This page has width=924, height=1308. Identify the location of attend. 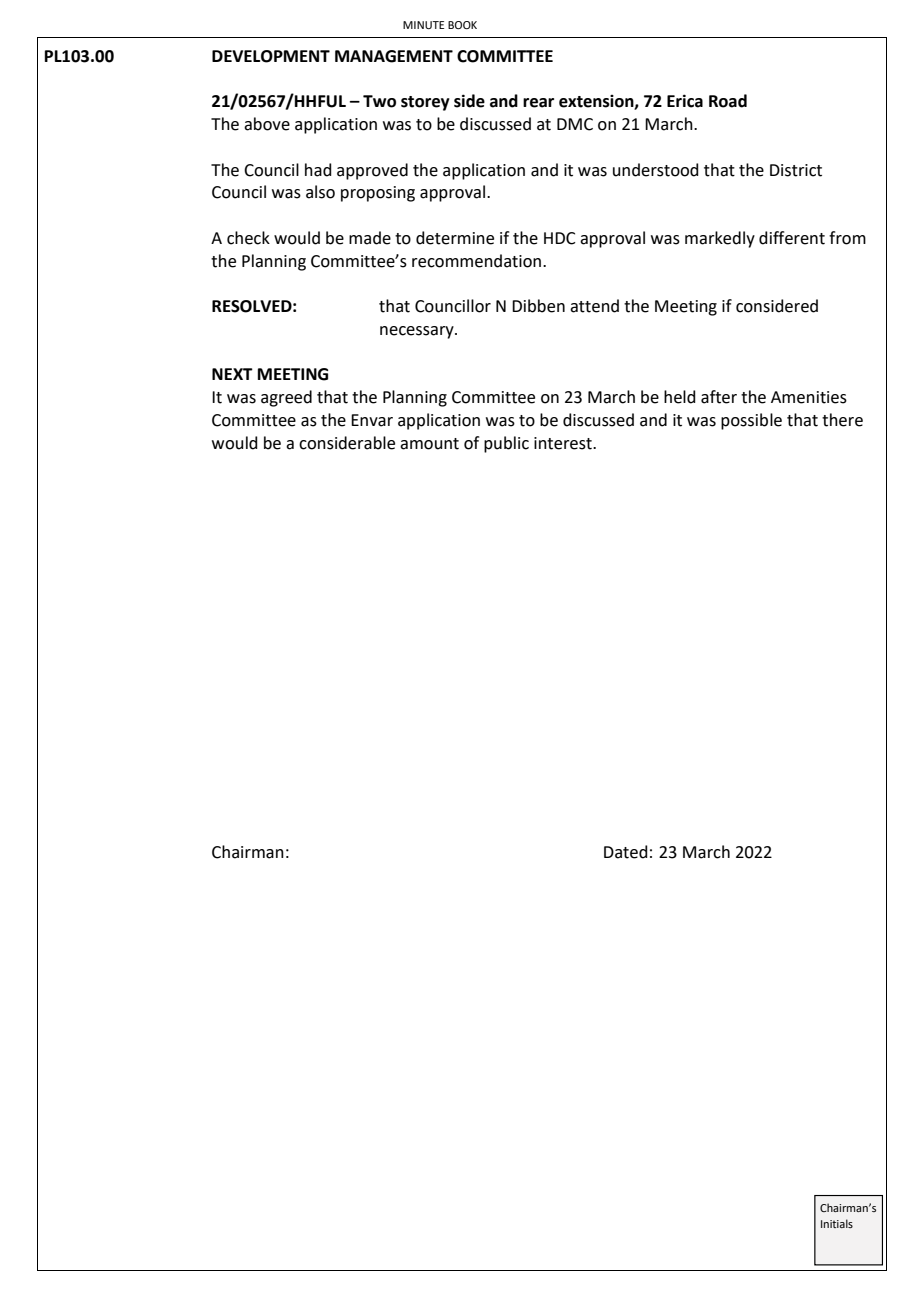
(594, 306).
